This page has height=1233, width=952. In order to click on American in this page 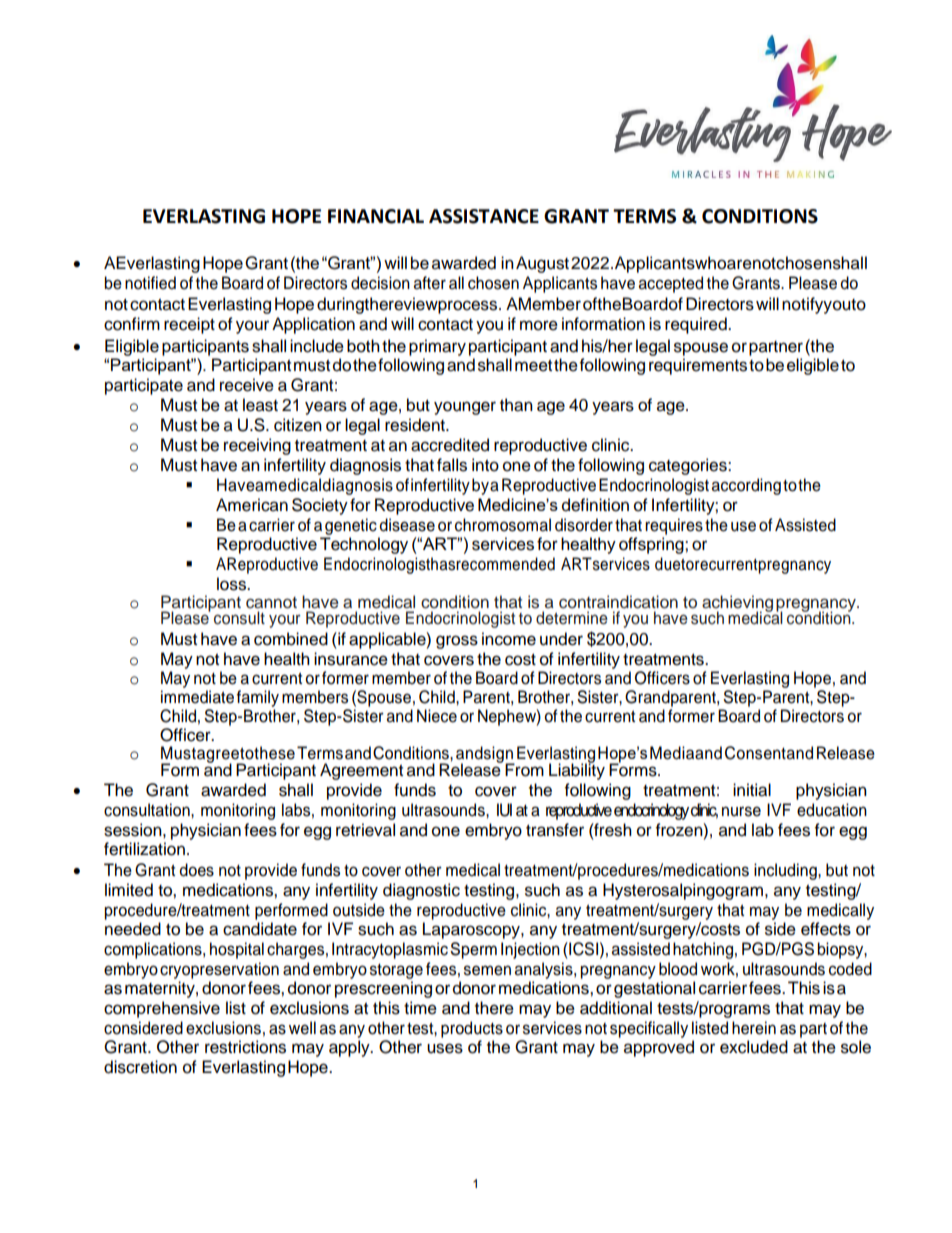, I will do `click(252, 505)`.
